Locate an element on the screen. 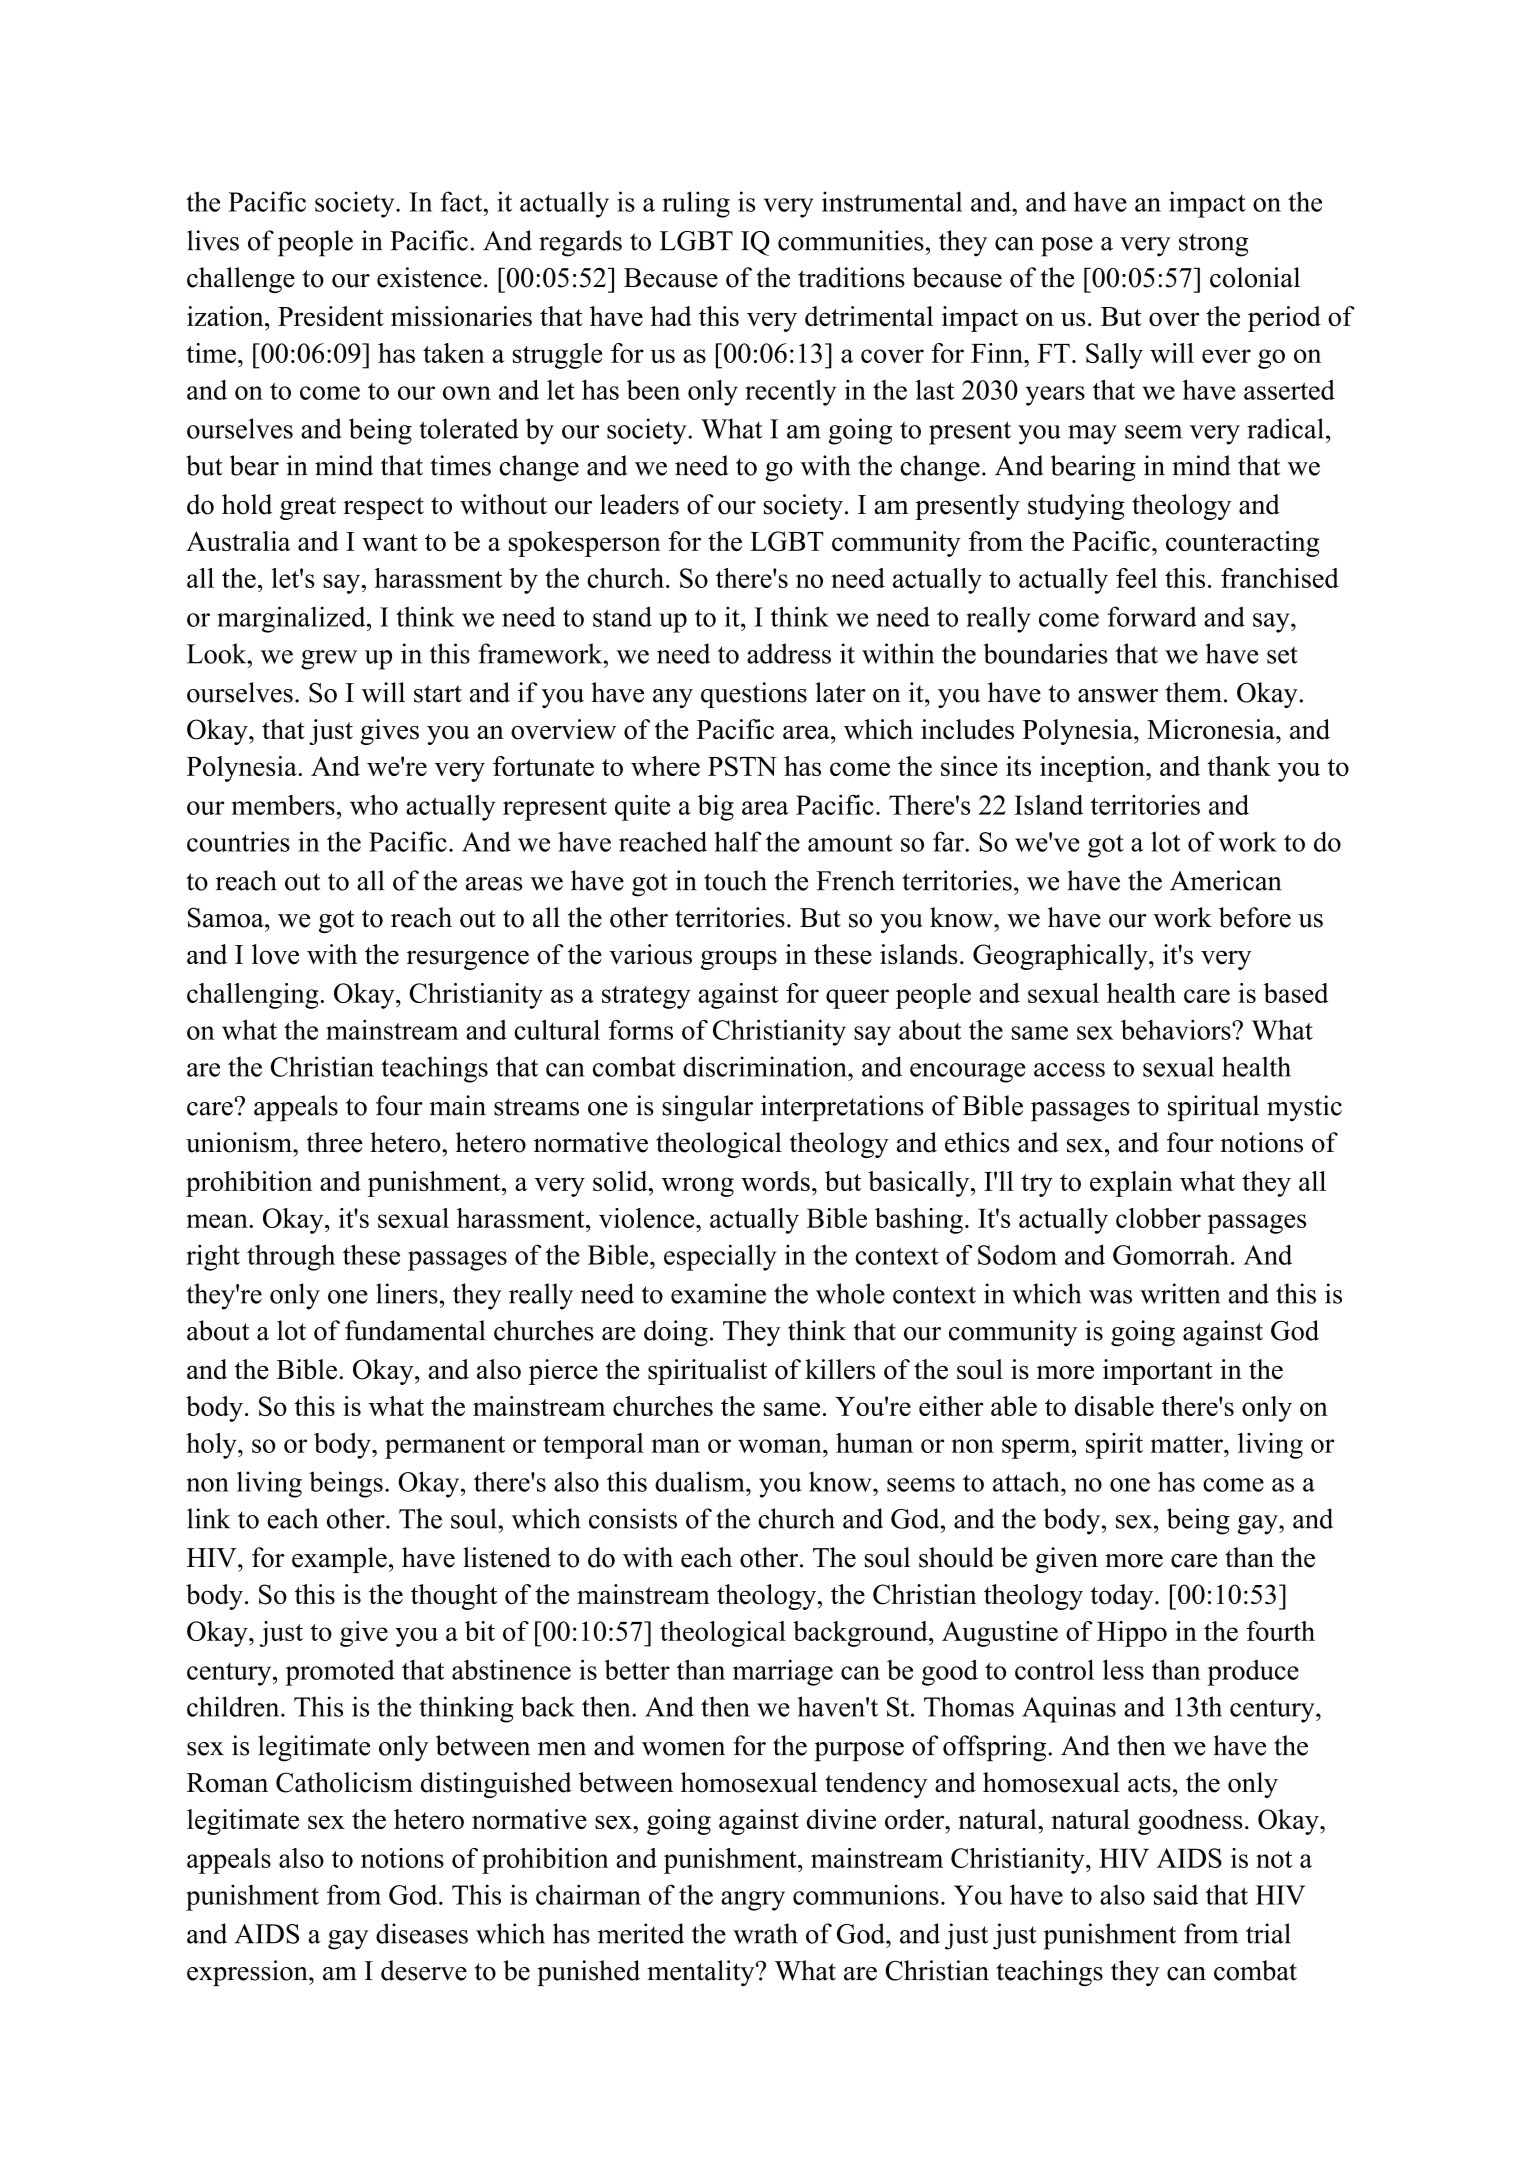  diseases is located at coordinates (422, 1933).
